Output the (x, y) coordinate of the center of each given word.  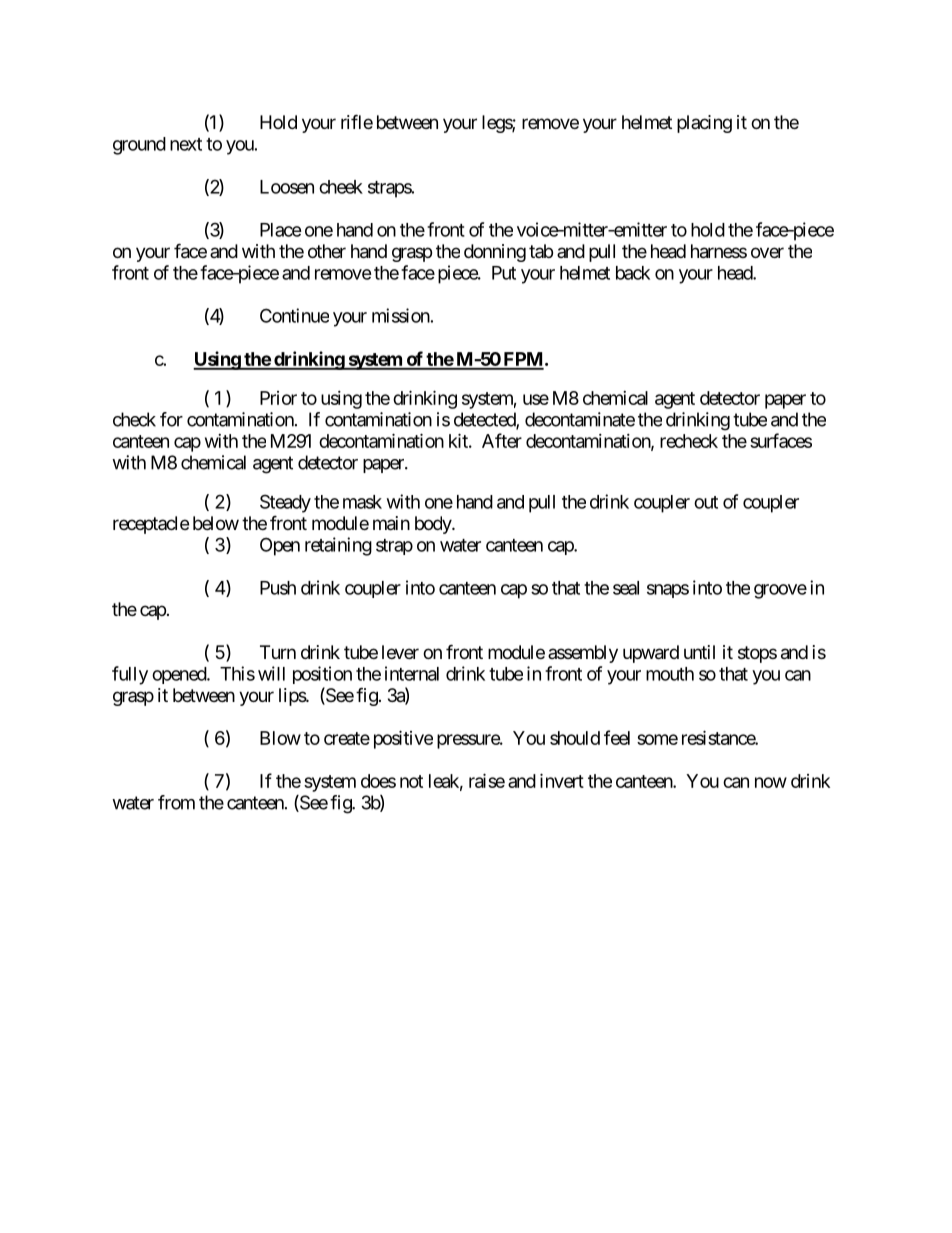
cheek (341, 187)
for (171, 419)
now (771, 782)
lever (400, 652)
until (699, 652)
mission (401, 315)
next (186, 144)
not (411, 781)
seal (626, 588)
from (176, 802)
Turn (278, 652)
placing (704, 124)
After (502, 440)
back (633, 273)
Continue (294, 315)
